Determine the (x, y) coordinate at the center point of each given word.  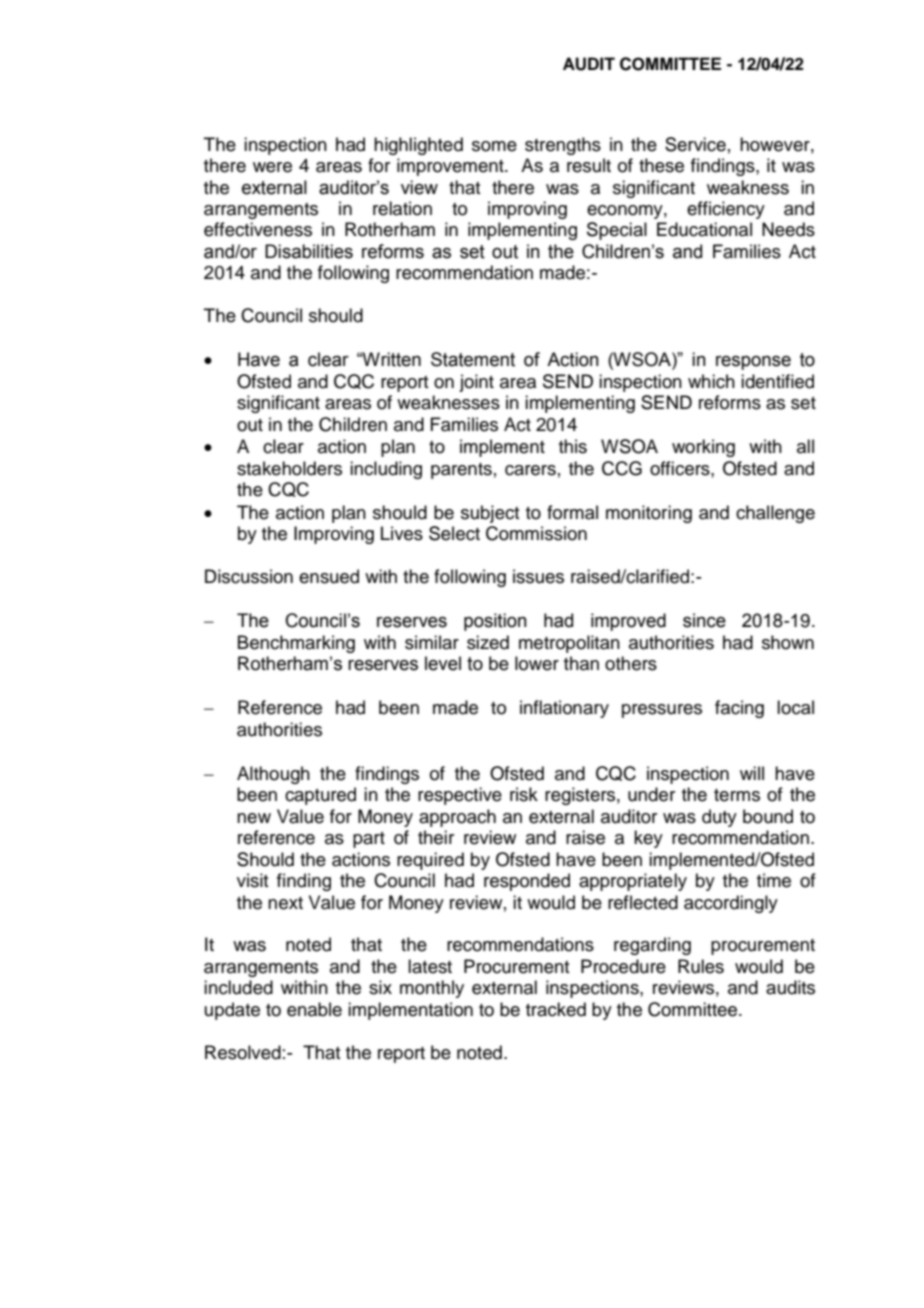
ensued (329, 576)
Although (273, 775)
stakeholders (289, 468)
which (711, 381)
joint (476, 383)
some (494, 146)
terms (737, 795)
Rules (701, 966)
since (704, 620)
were (272, 167)
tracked (556, 1009)
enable (314, 1009)
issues (538, 576)
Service (695, 144)
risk (524, 794)
